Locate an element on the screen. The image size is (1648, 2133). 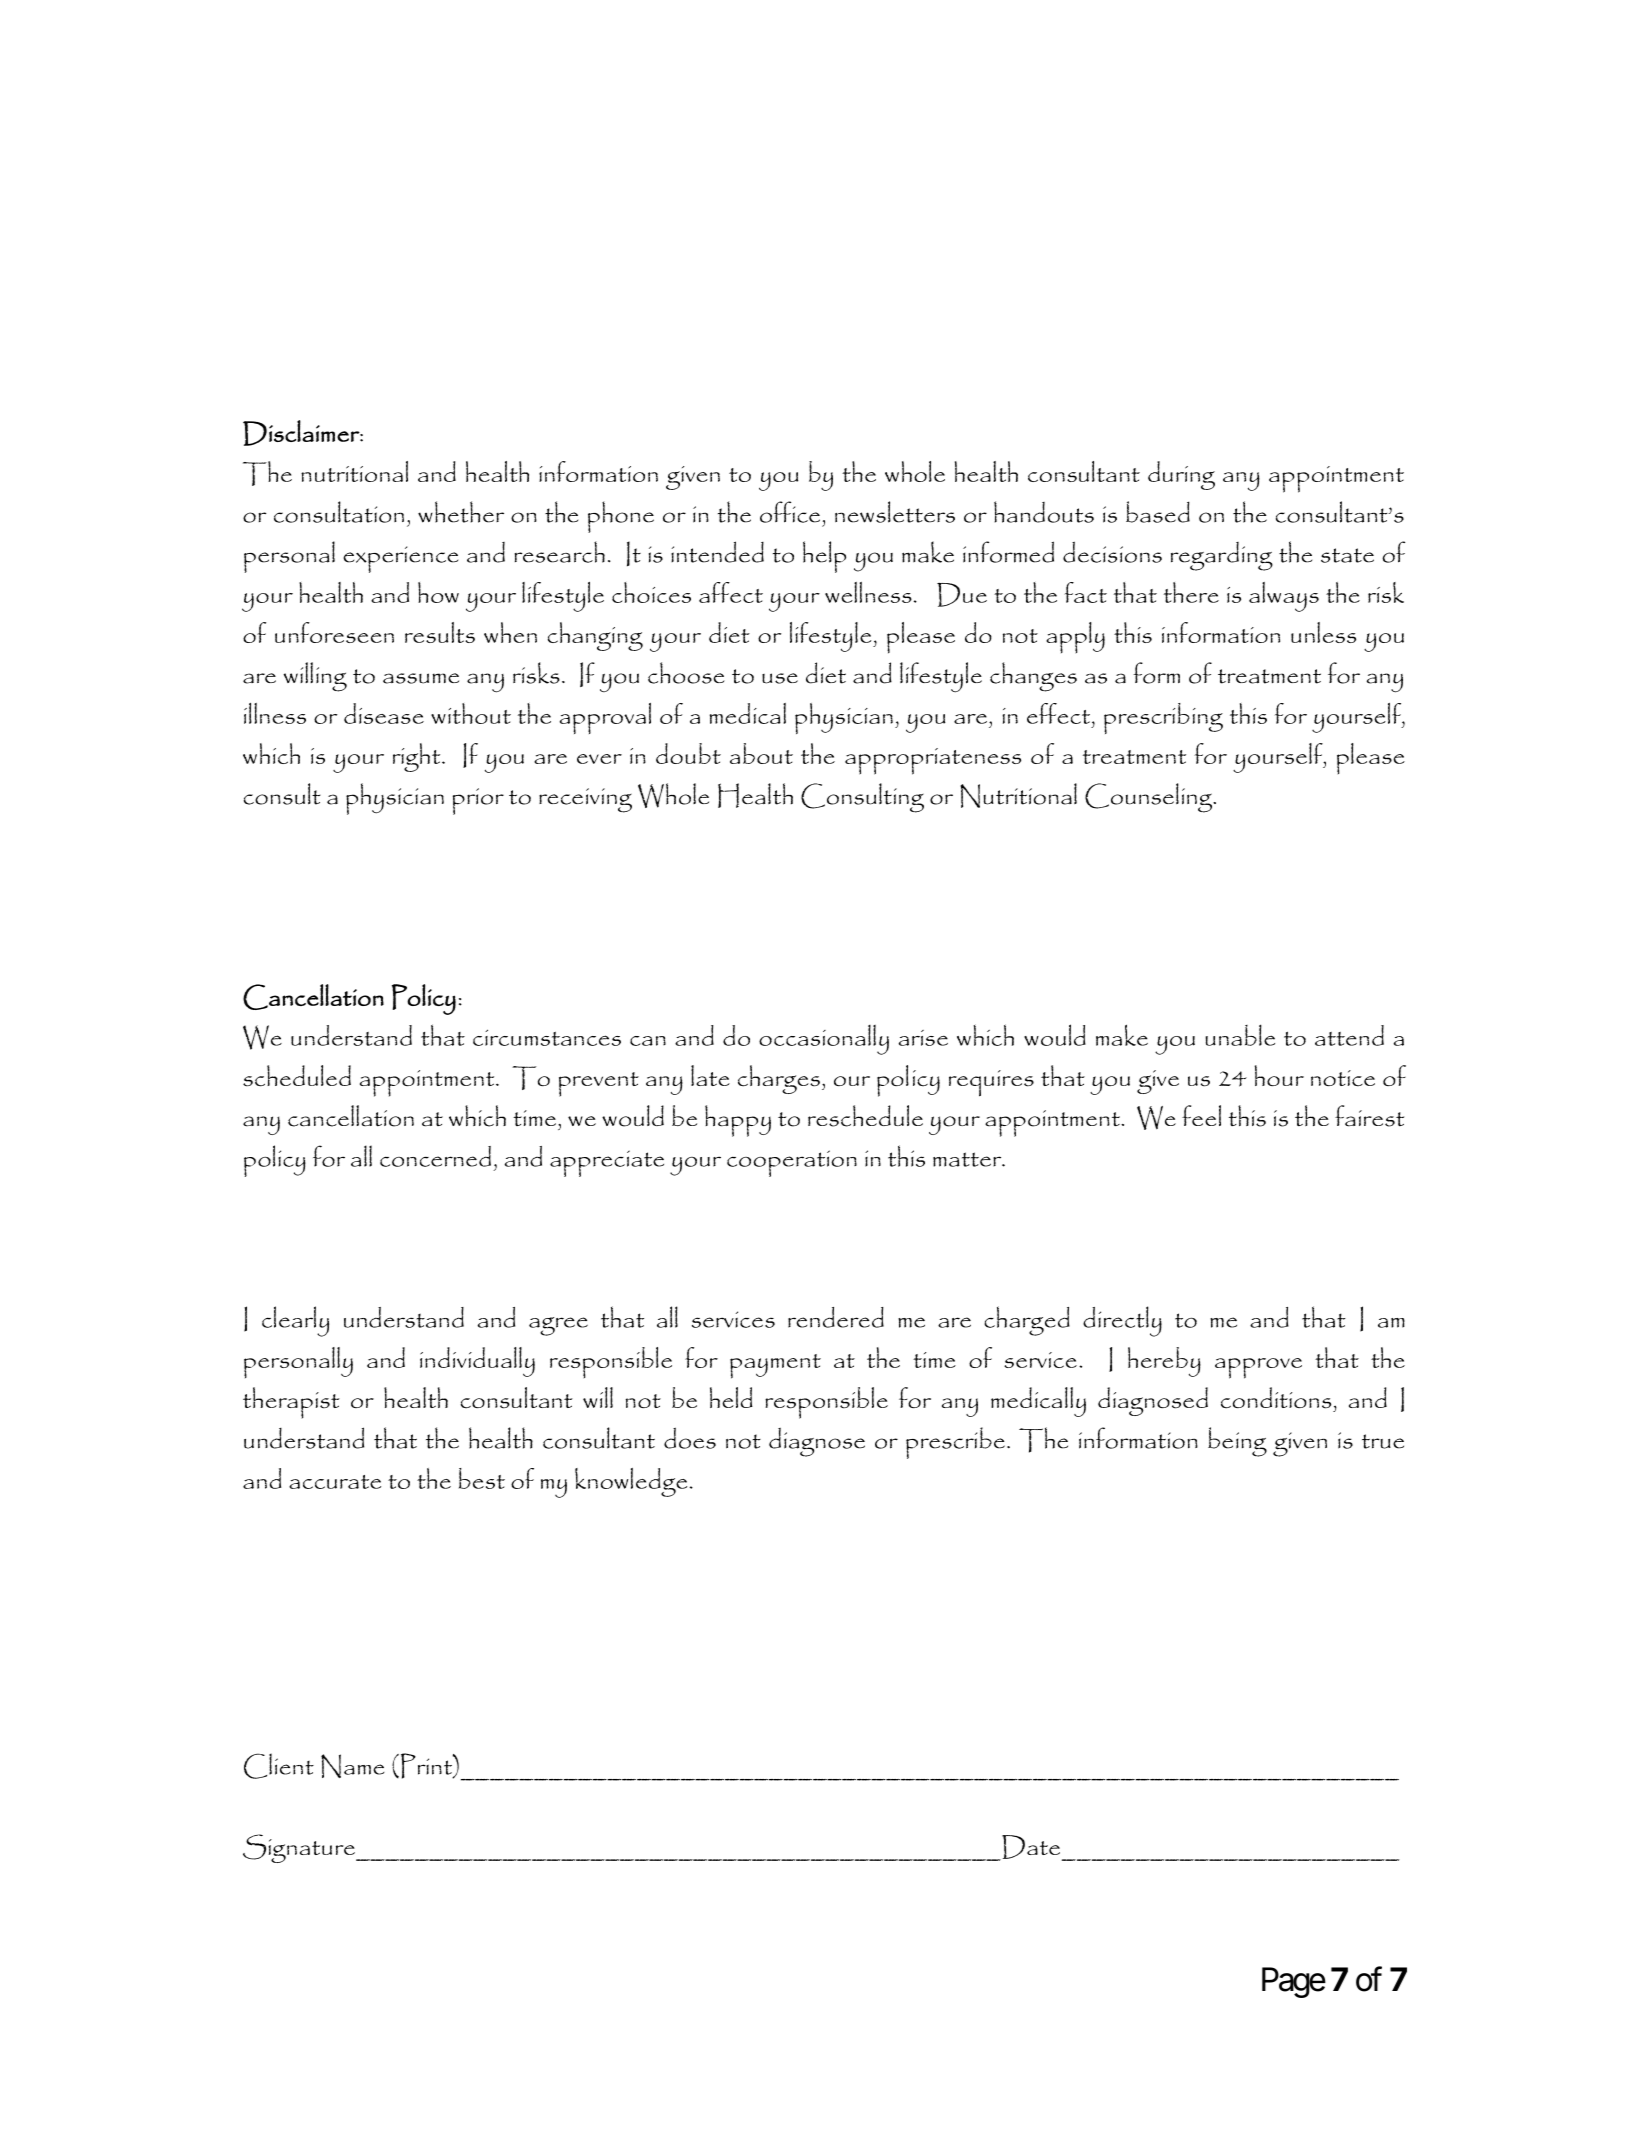
about is located at coordinates (761, 753).
